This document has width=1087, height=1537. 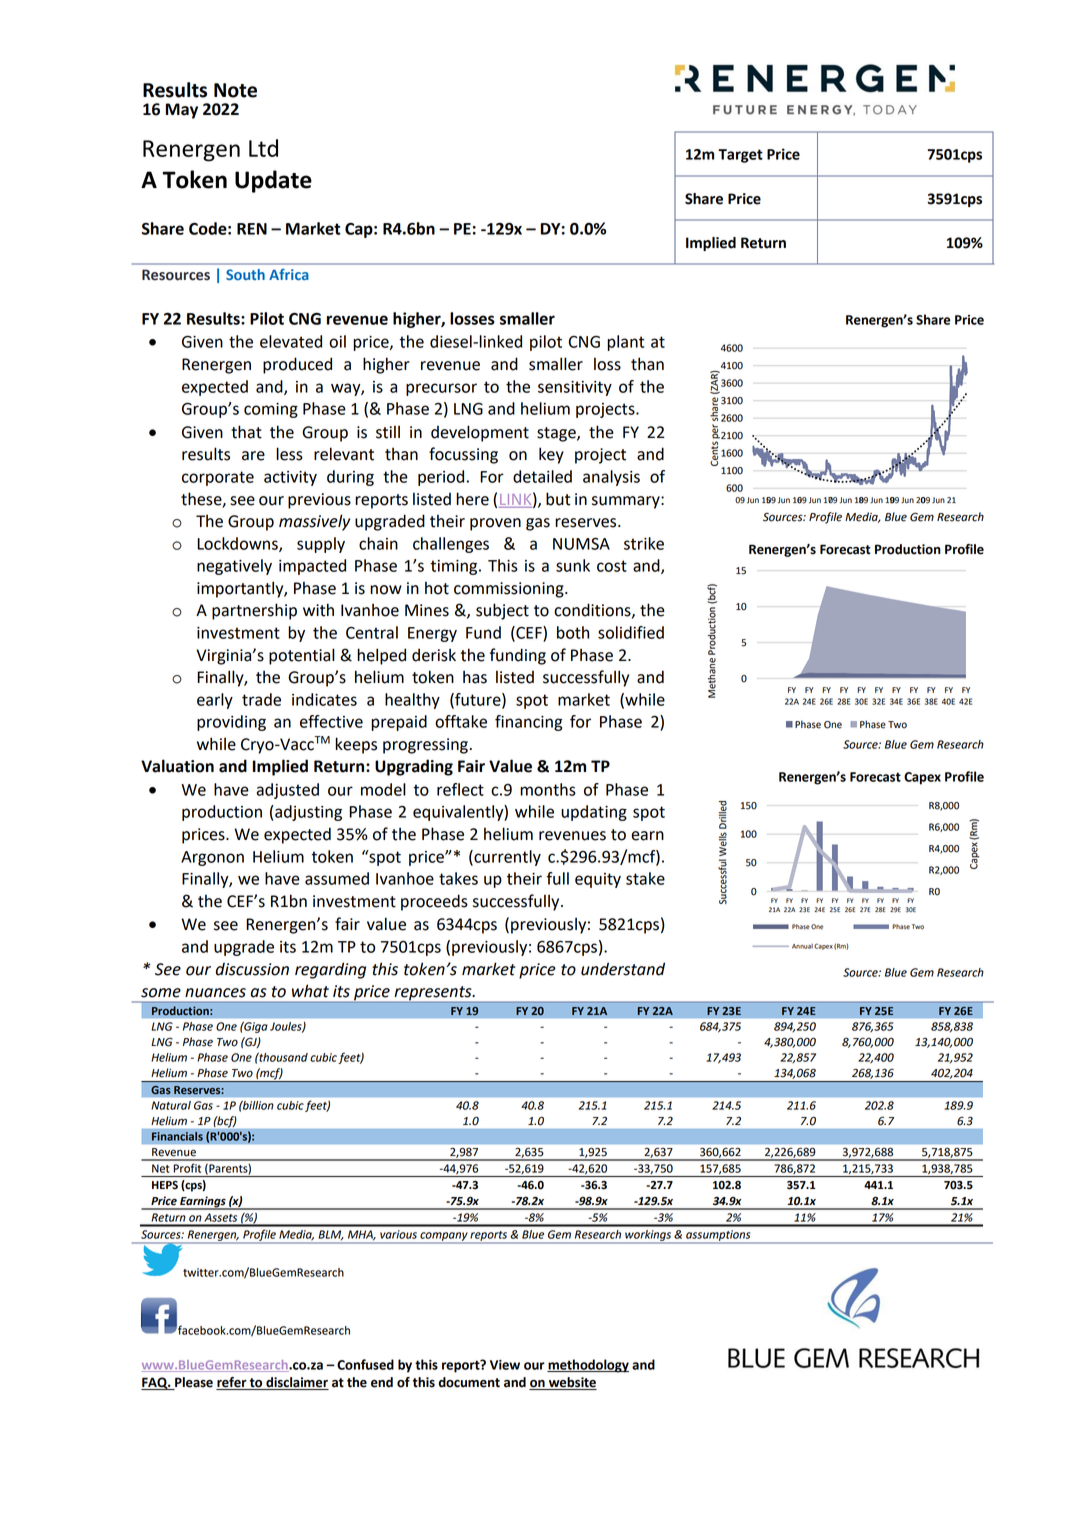 What do you see at coordinates (246, 432) in the document?
I see `that` at bounding box center [246, 432].
